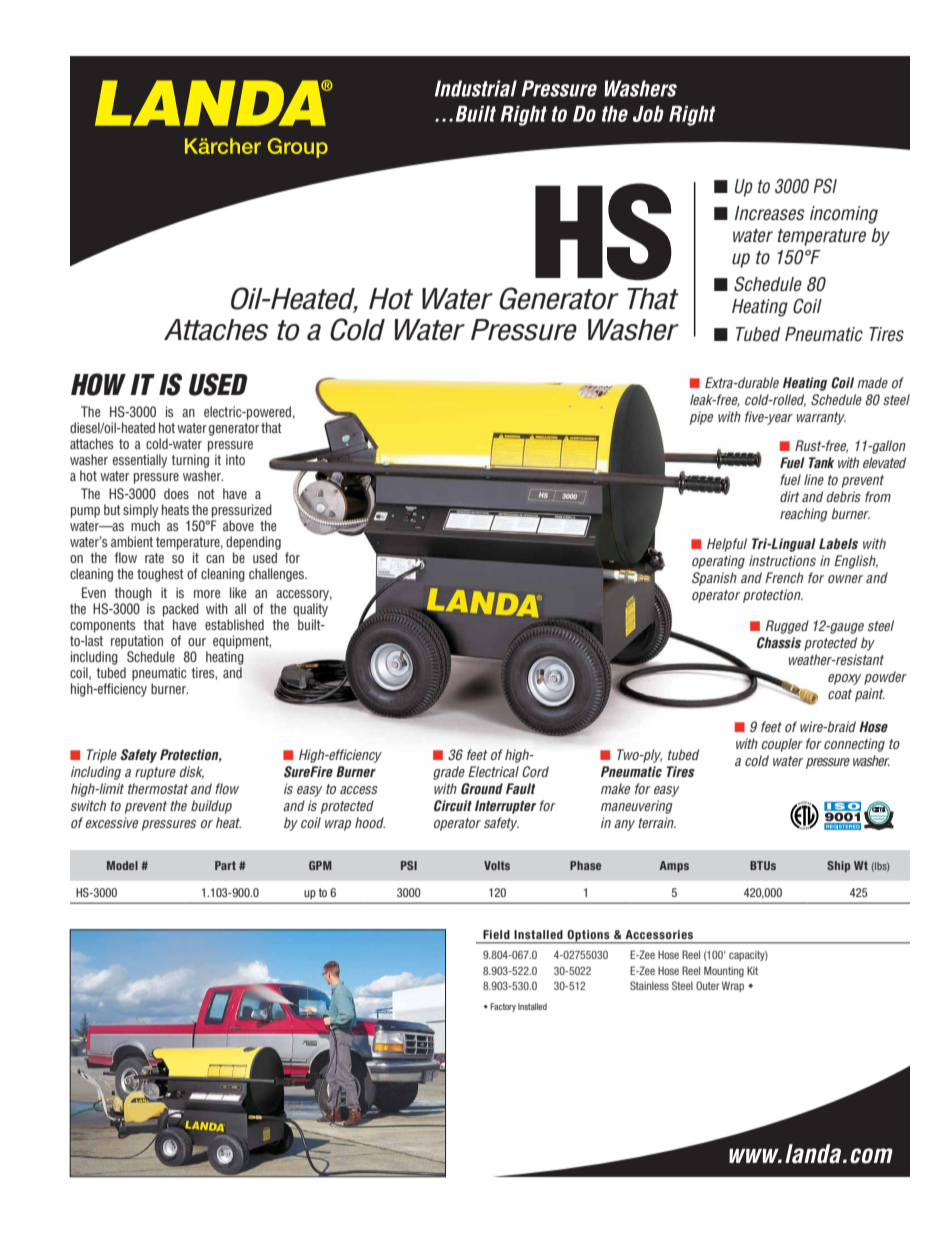 The height and width of the screenshot is (1233, 952). Describe the element at coordinates (225, 865) in the screenshot. I see `Part` at that location.
